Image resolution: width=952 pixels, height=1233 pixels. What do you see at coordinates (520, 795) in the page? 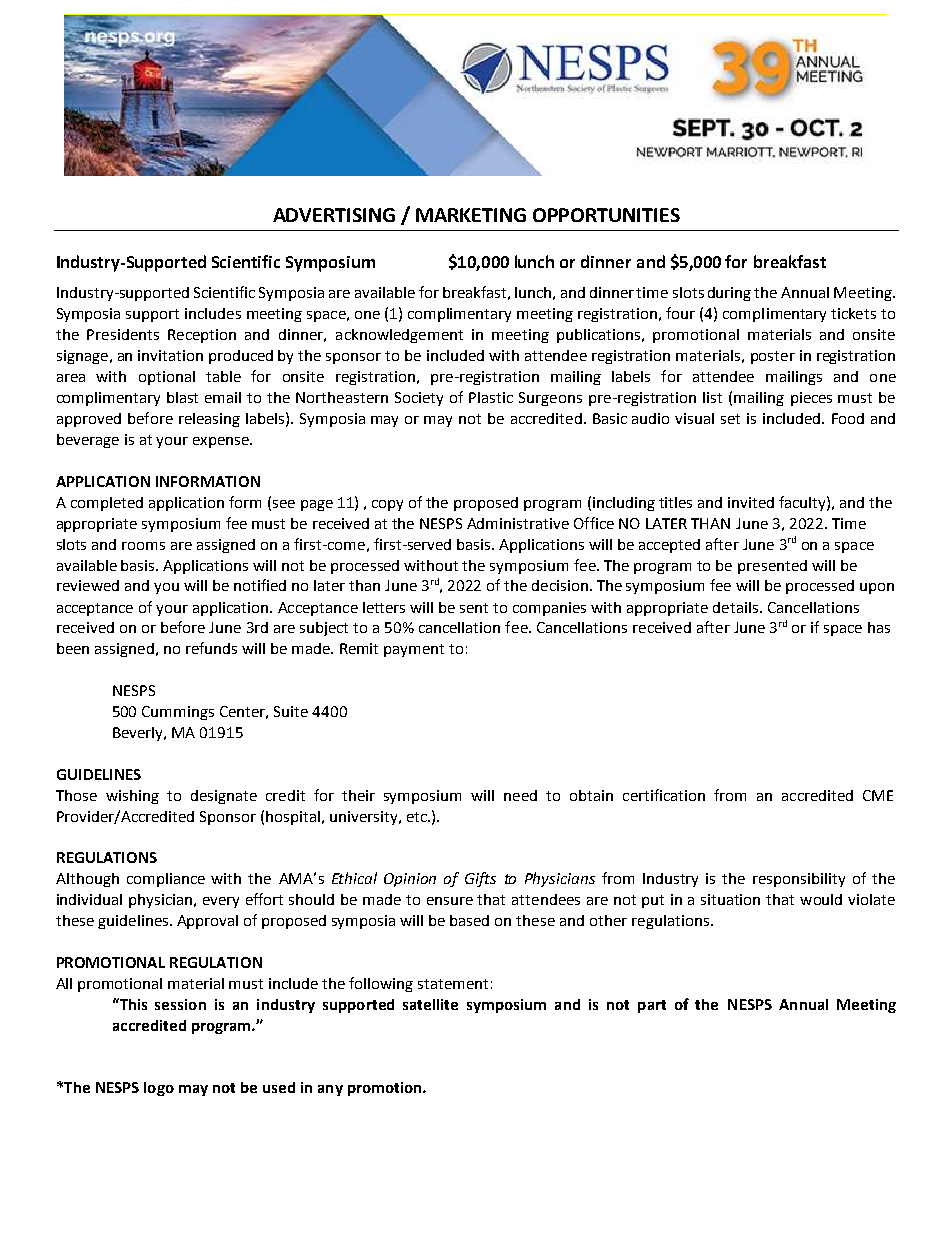
I see `need` at bounding box center [520, 795].
